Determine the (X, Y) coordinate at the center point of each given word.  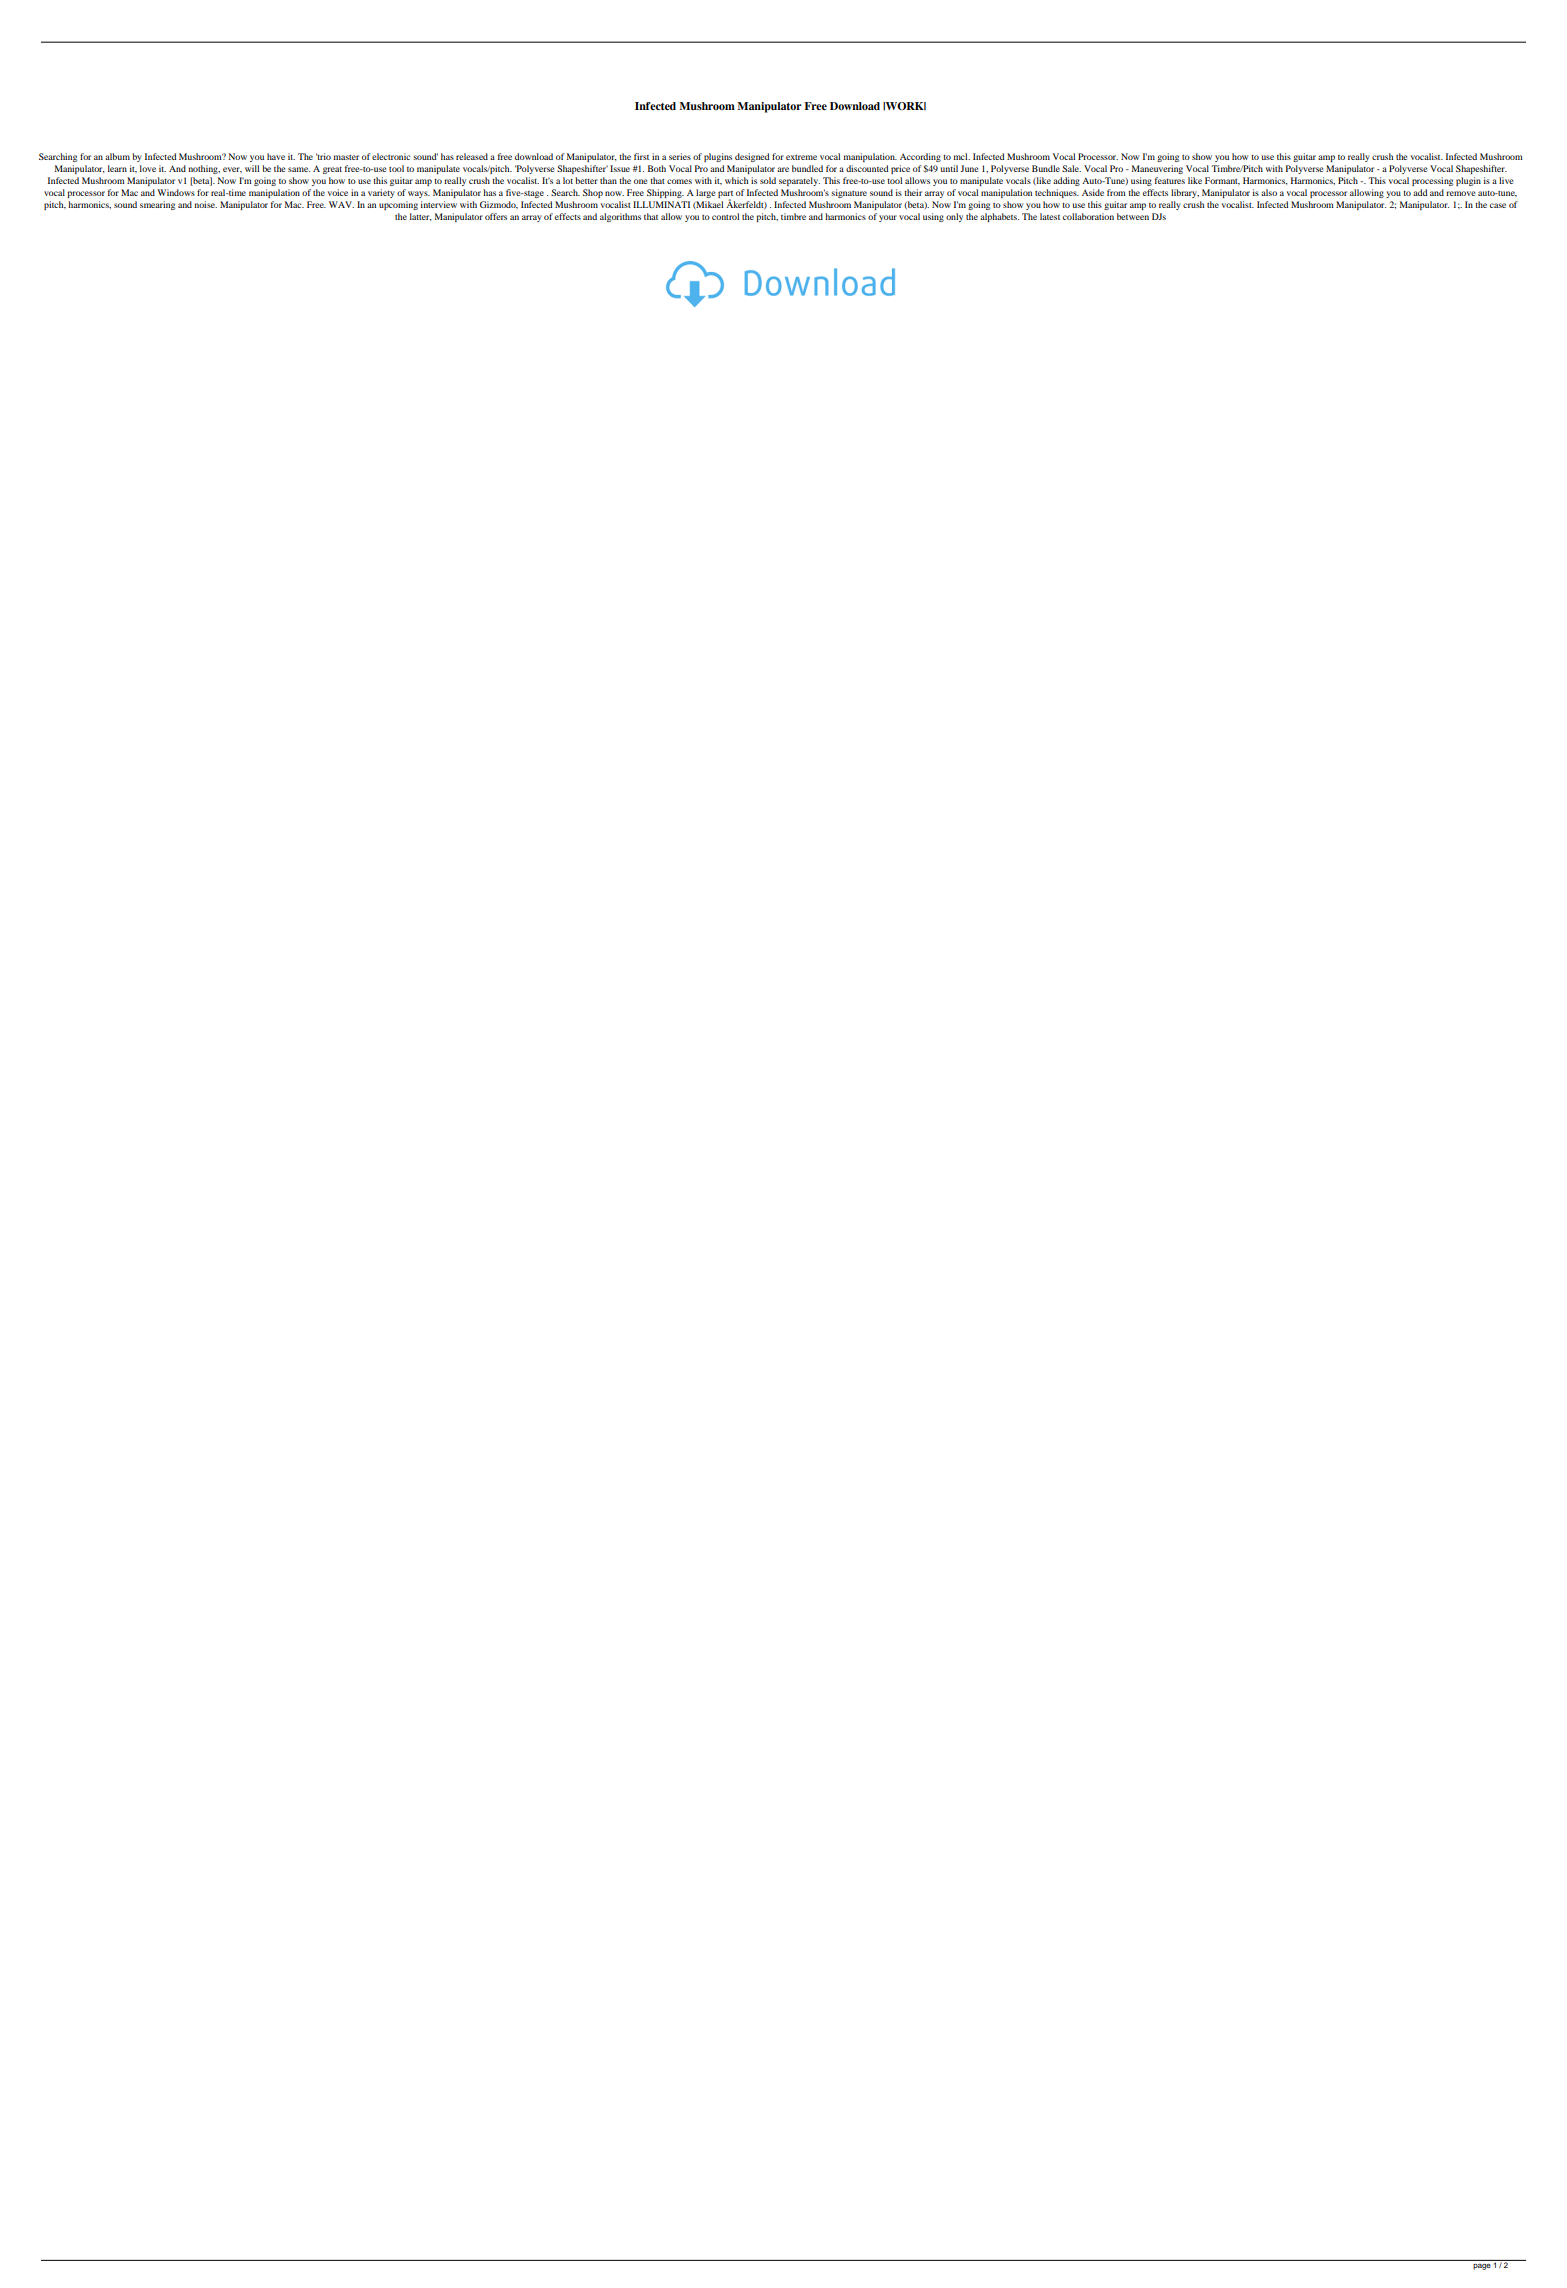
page (1482, 2267)
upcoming (398, 205)
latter (421, 217)
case (1498, 205)
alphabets (999, 217)
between (1133, 216)
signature (849, 193)
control (725, 216)
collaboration (1088, 216)
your (888, 218)
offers (496, 216)
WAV (341, 204)
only (954, 217)
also (1269, 192)
